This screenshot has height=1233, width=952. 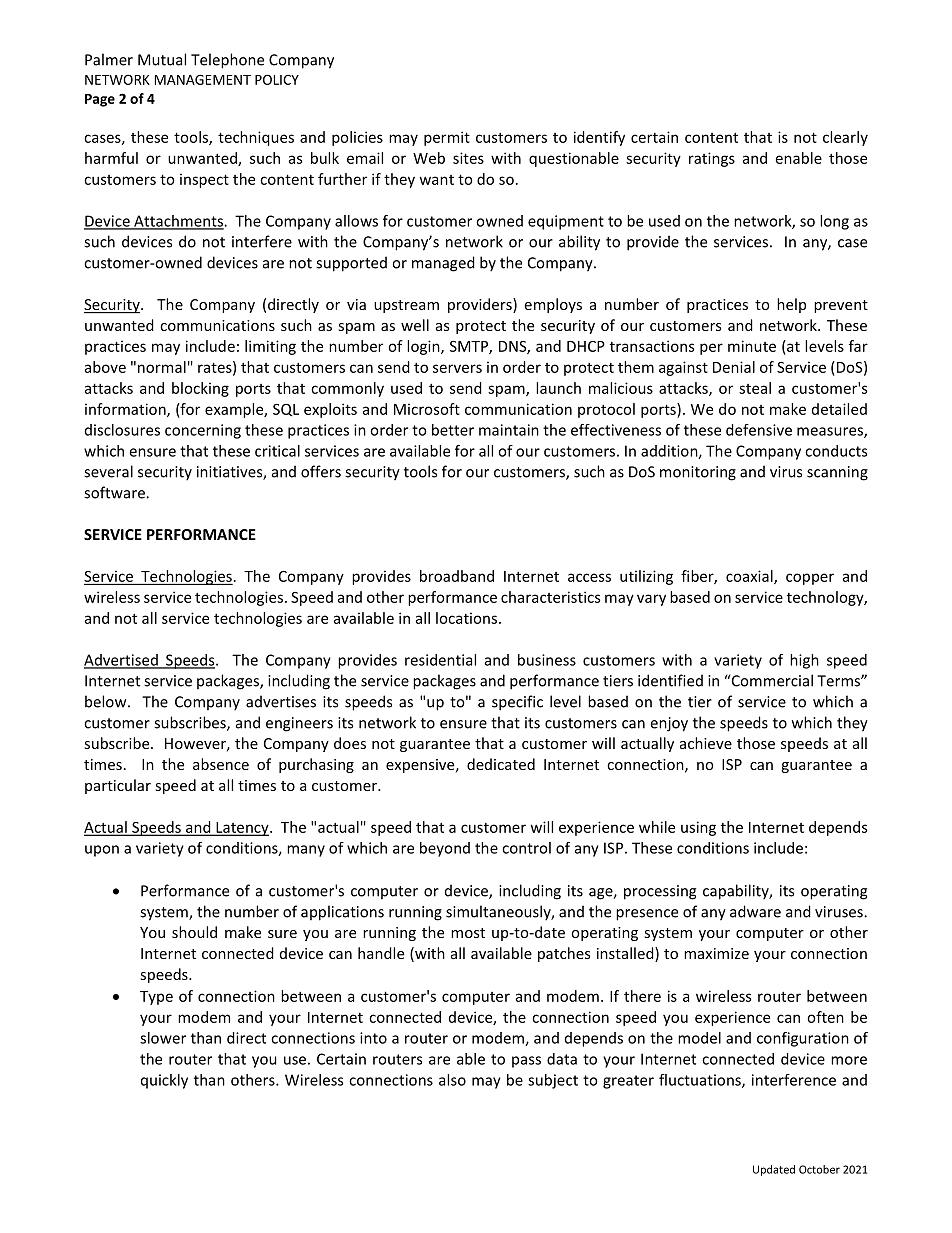 I want to click on achieve, so click(x=706, y=743).
